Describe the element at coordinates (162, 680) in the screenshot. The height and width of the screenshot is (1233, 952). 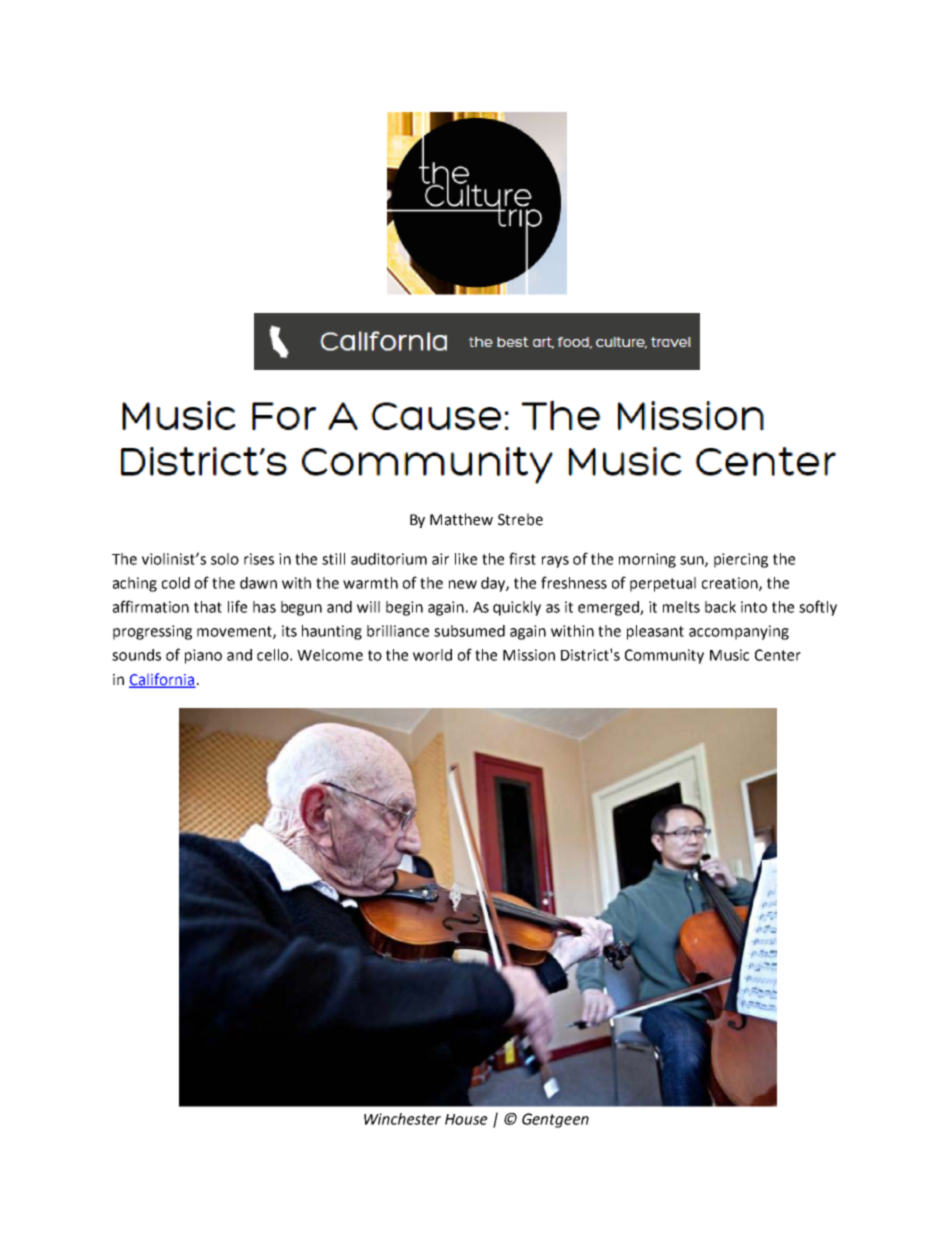
I see `California` at that location.
